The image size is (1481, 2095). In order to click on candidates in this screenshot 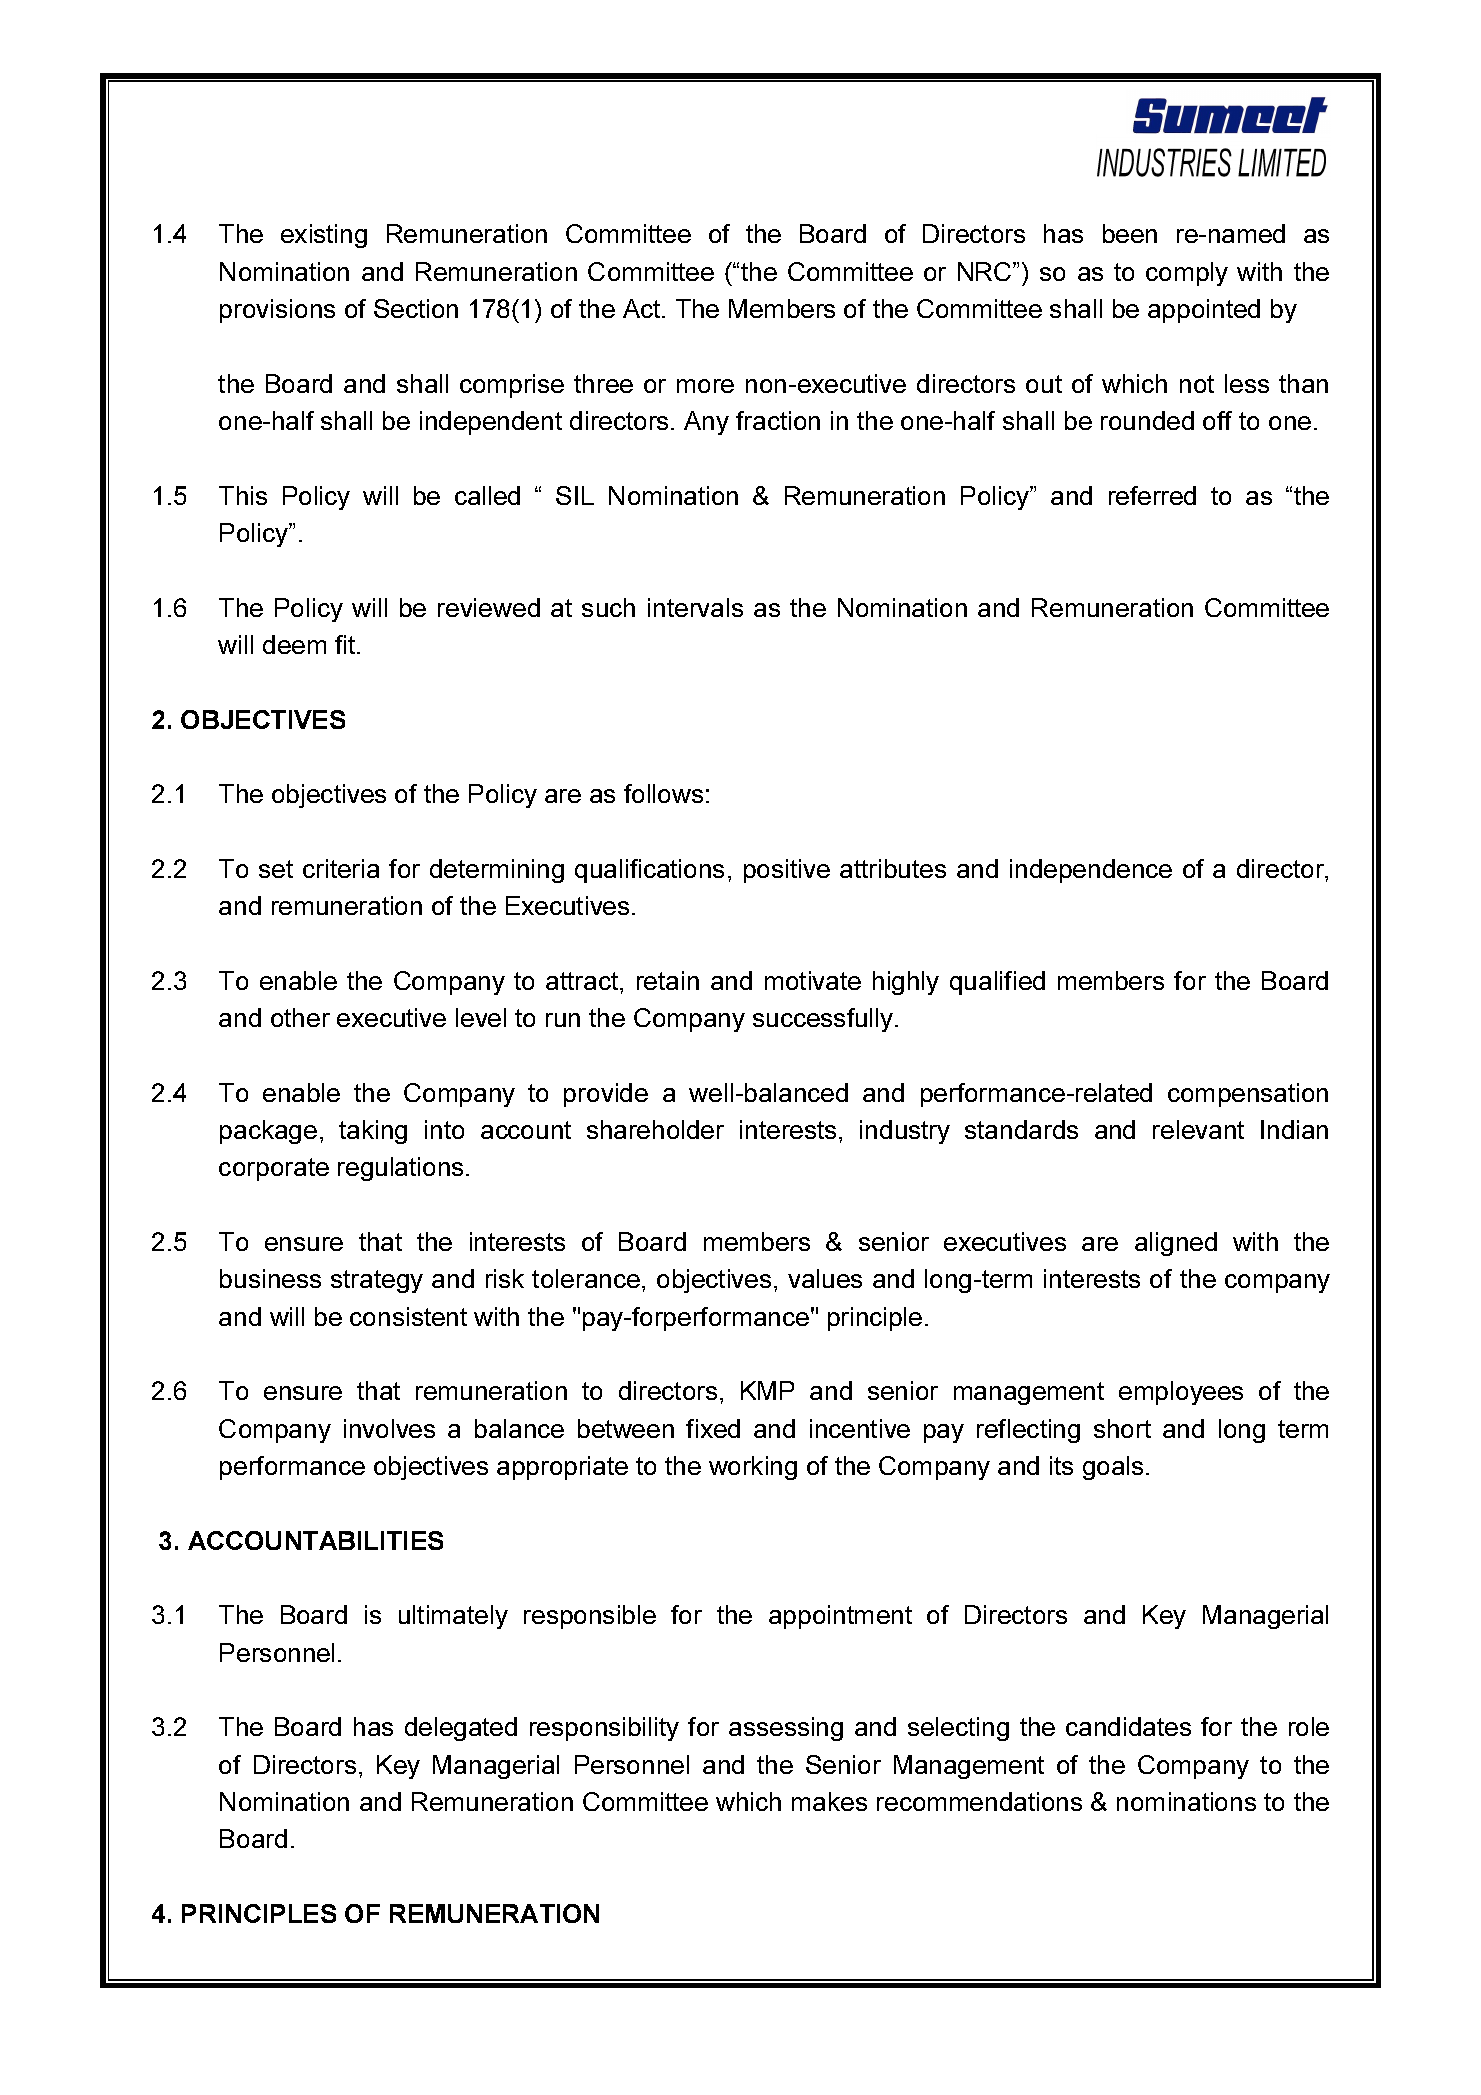, I will do `click(1128, 1726)`.
